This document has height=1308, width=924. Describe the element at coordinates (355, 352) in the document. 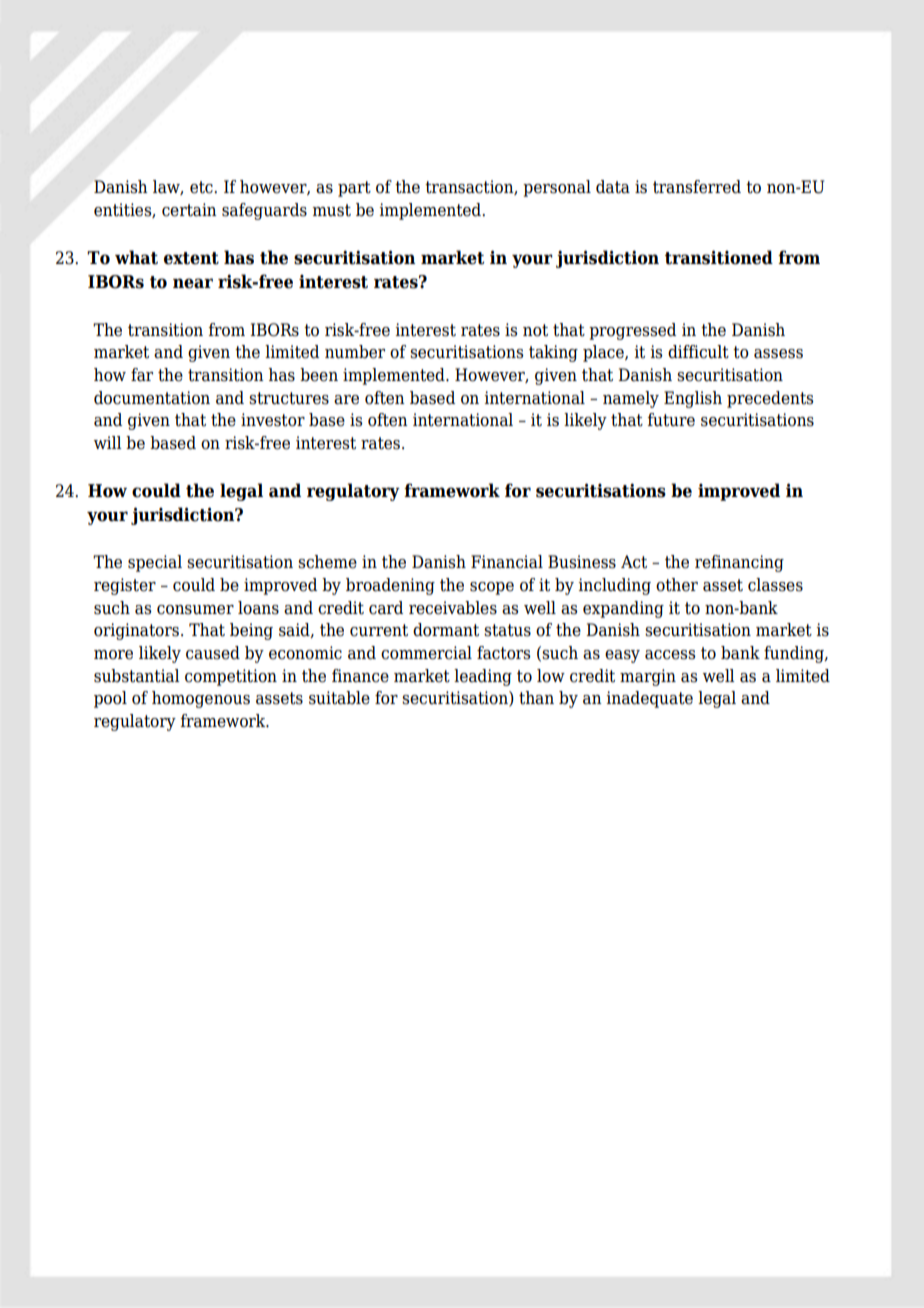

I see `number` at that location.
